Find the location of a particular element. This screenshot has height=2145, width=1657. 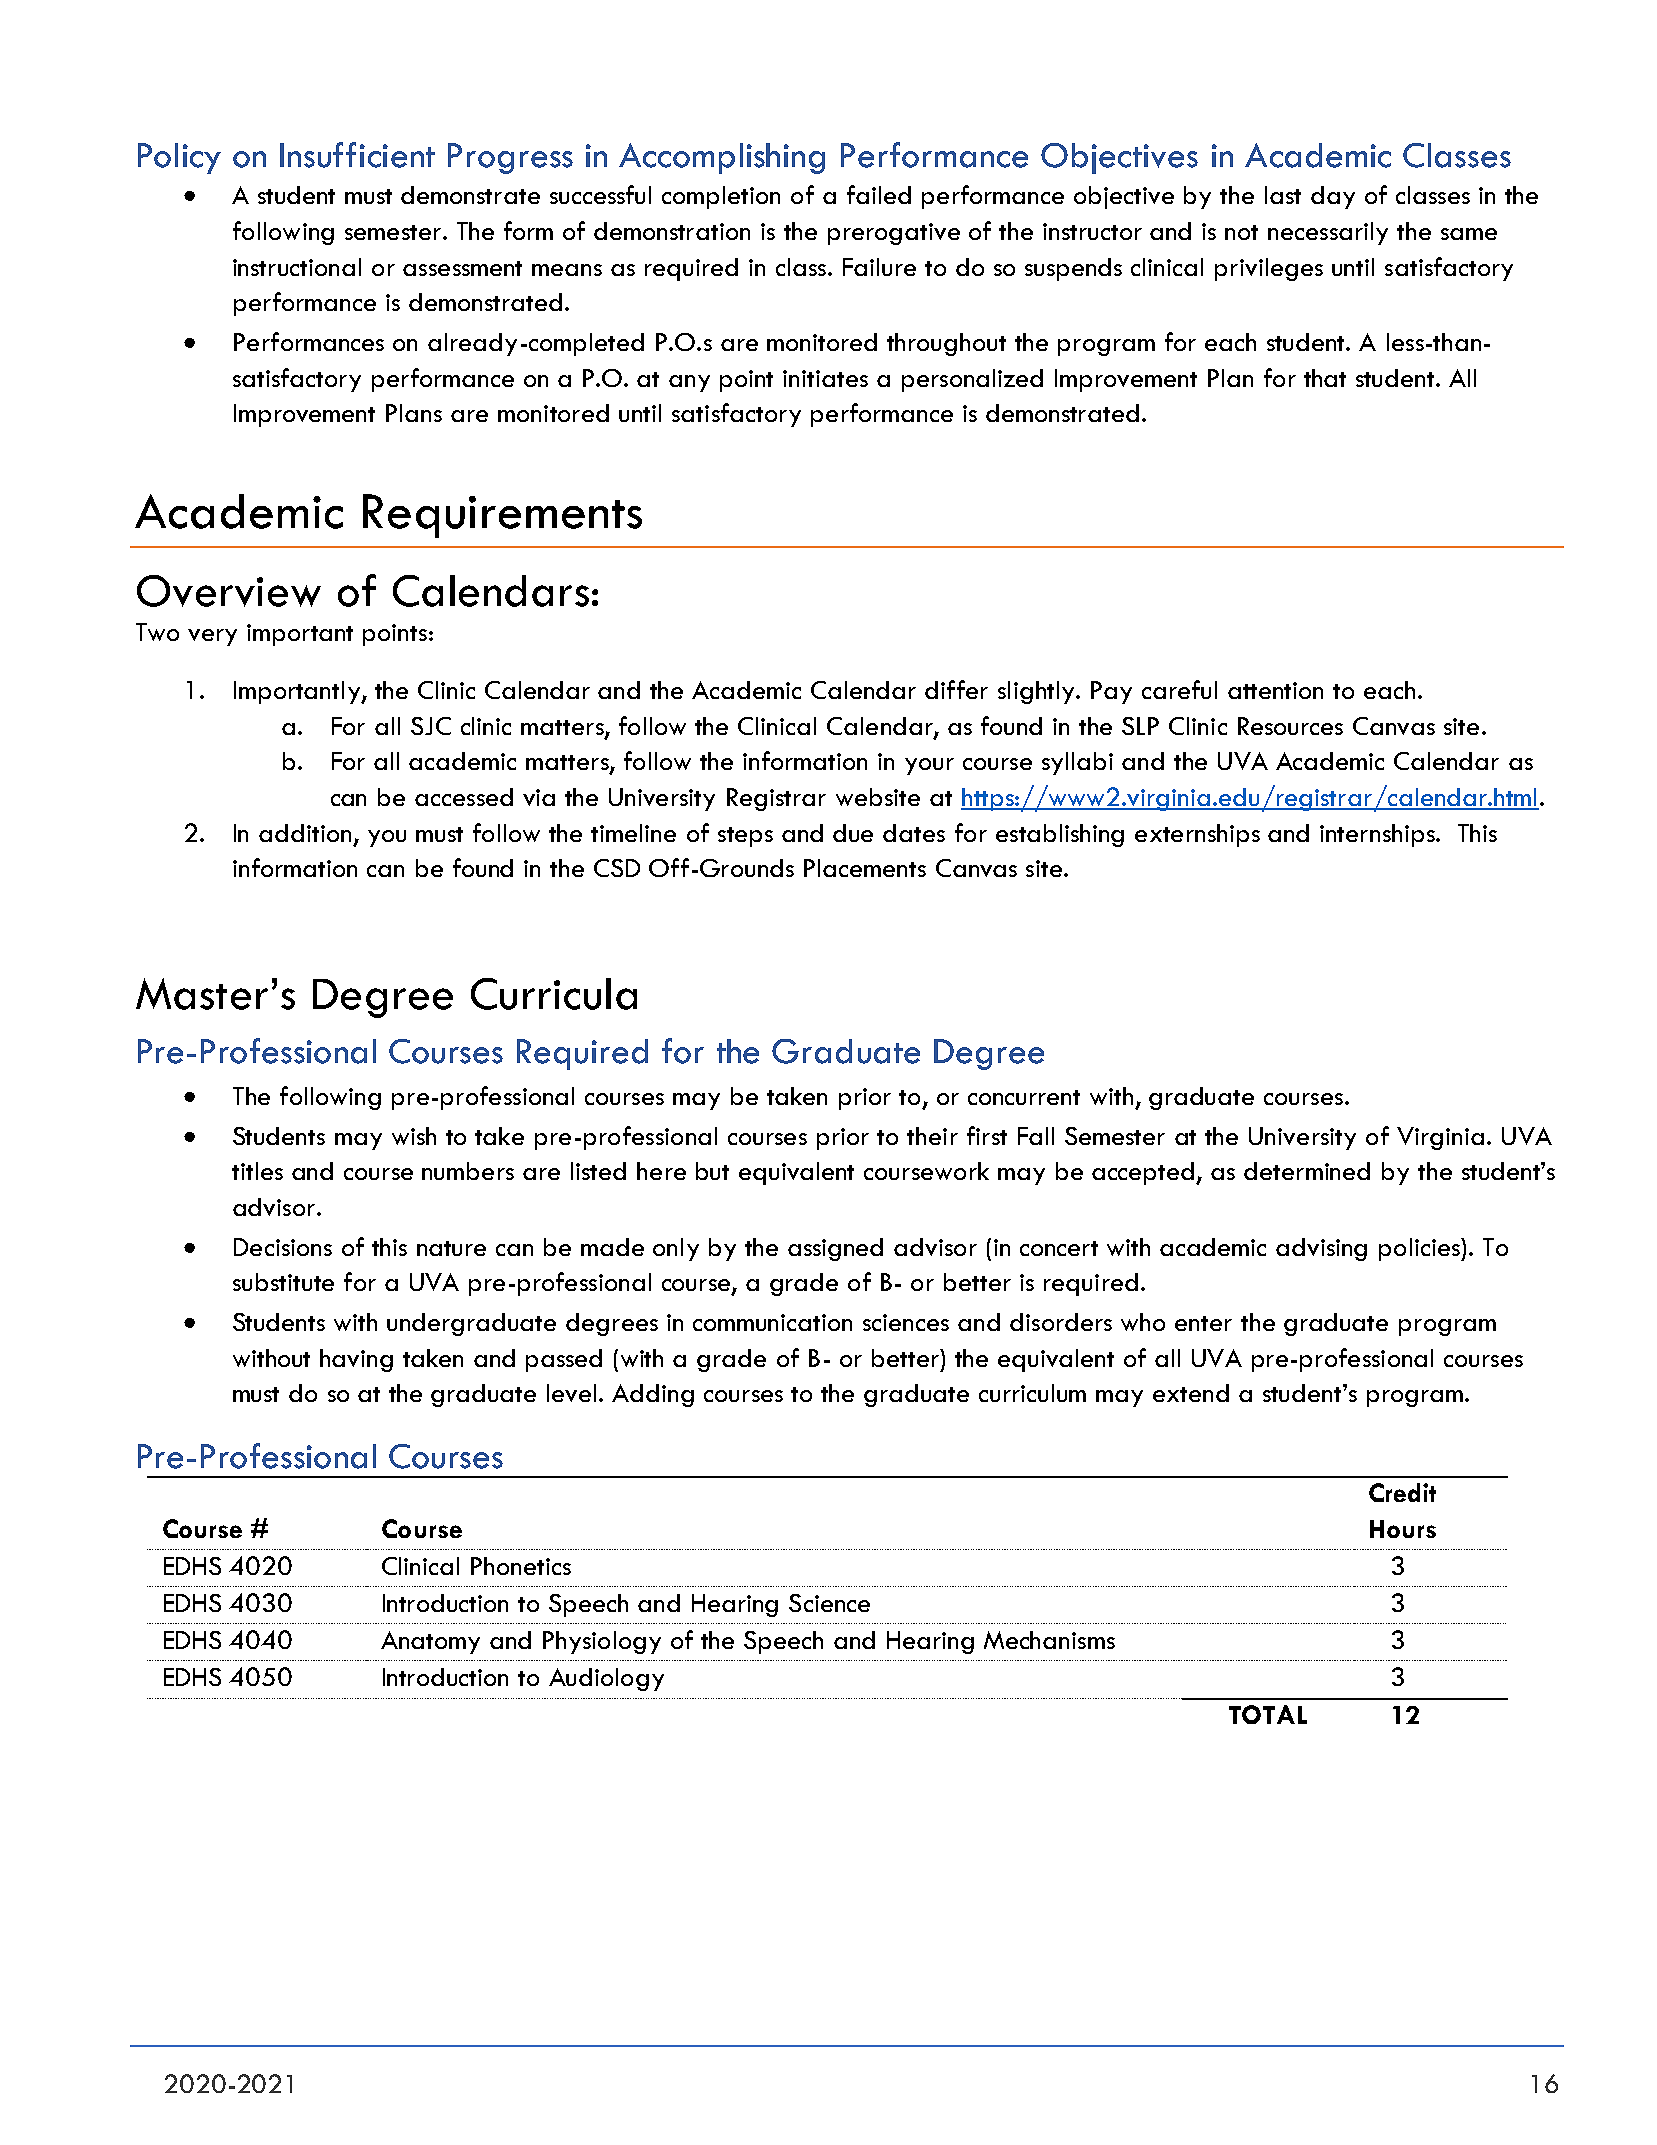

addition is located at coordinates (305, 833).
